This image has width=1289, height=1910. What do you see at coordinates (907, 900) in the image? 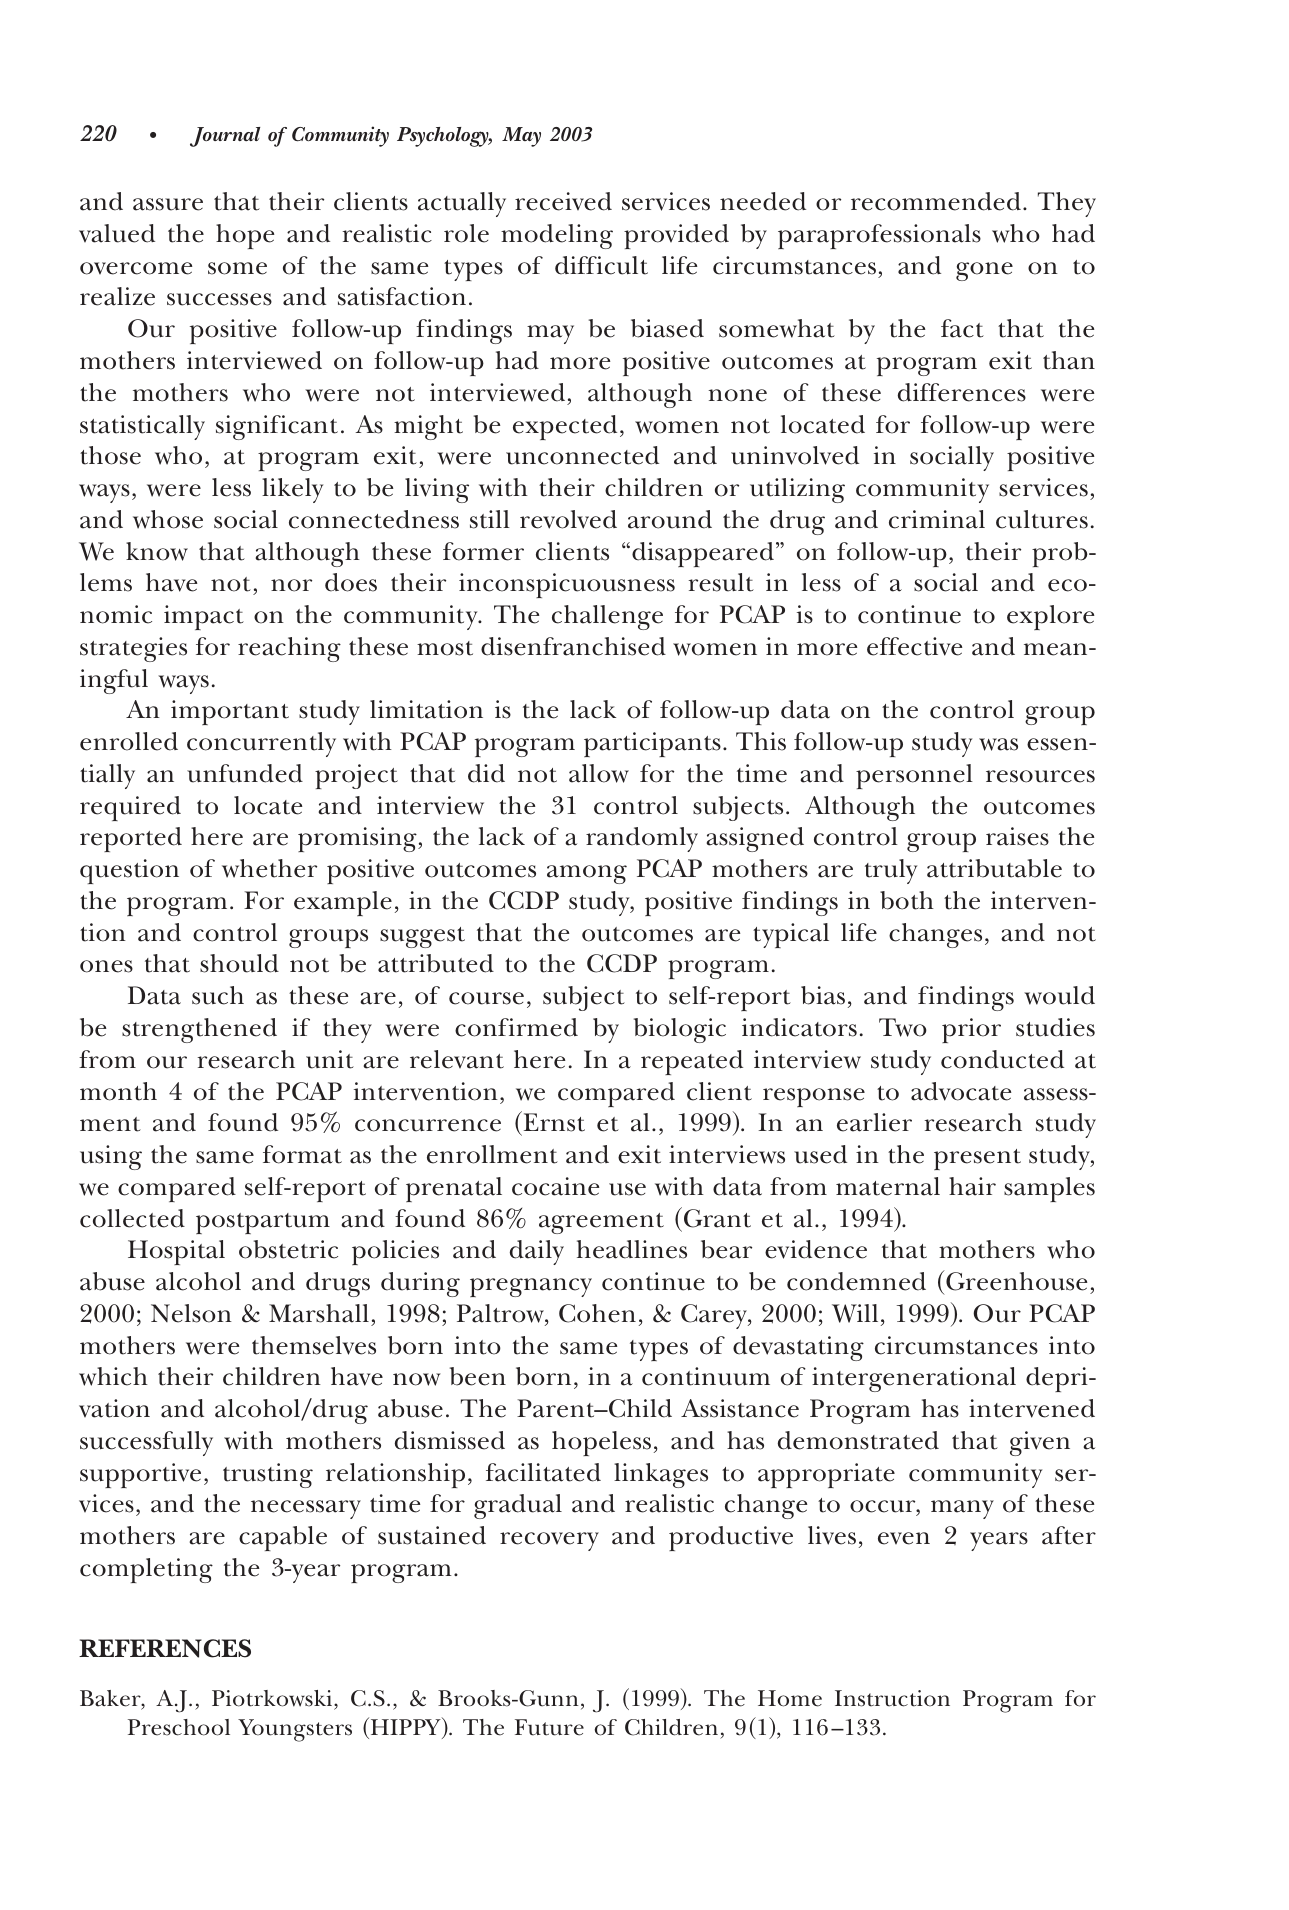
I see `both` at bounding box center [907, 900].
